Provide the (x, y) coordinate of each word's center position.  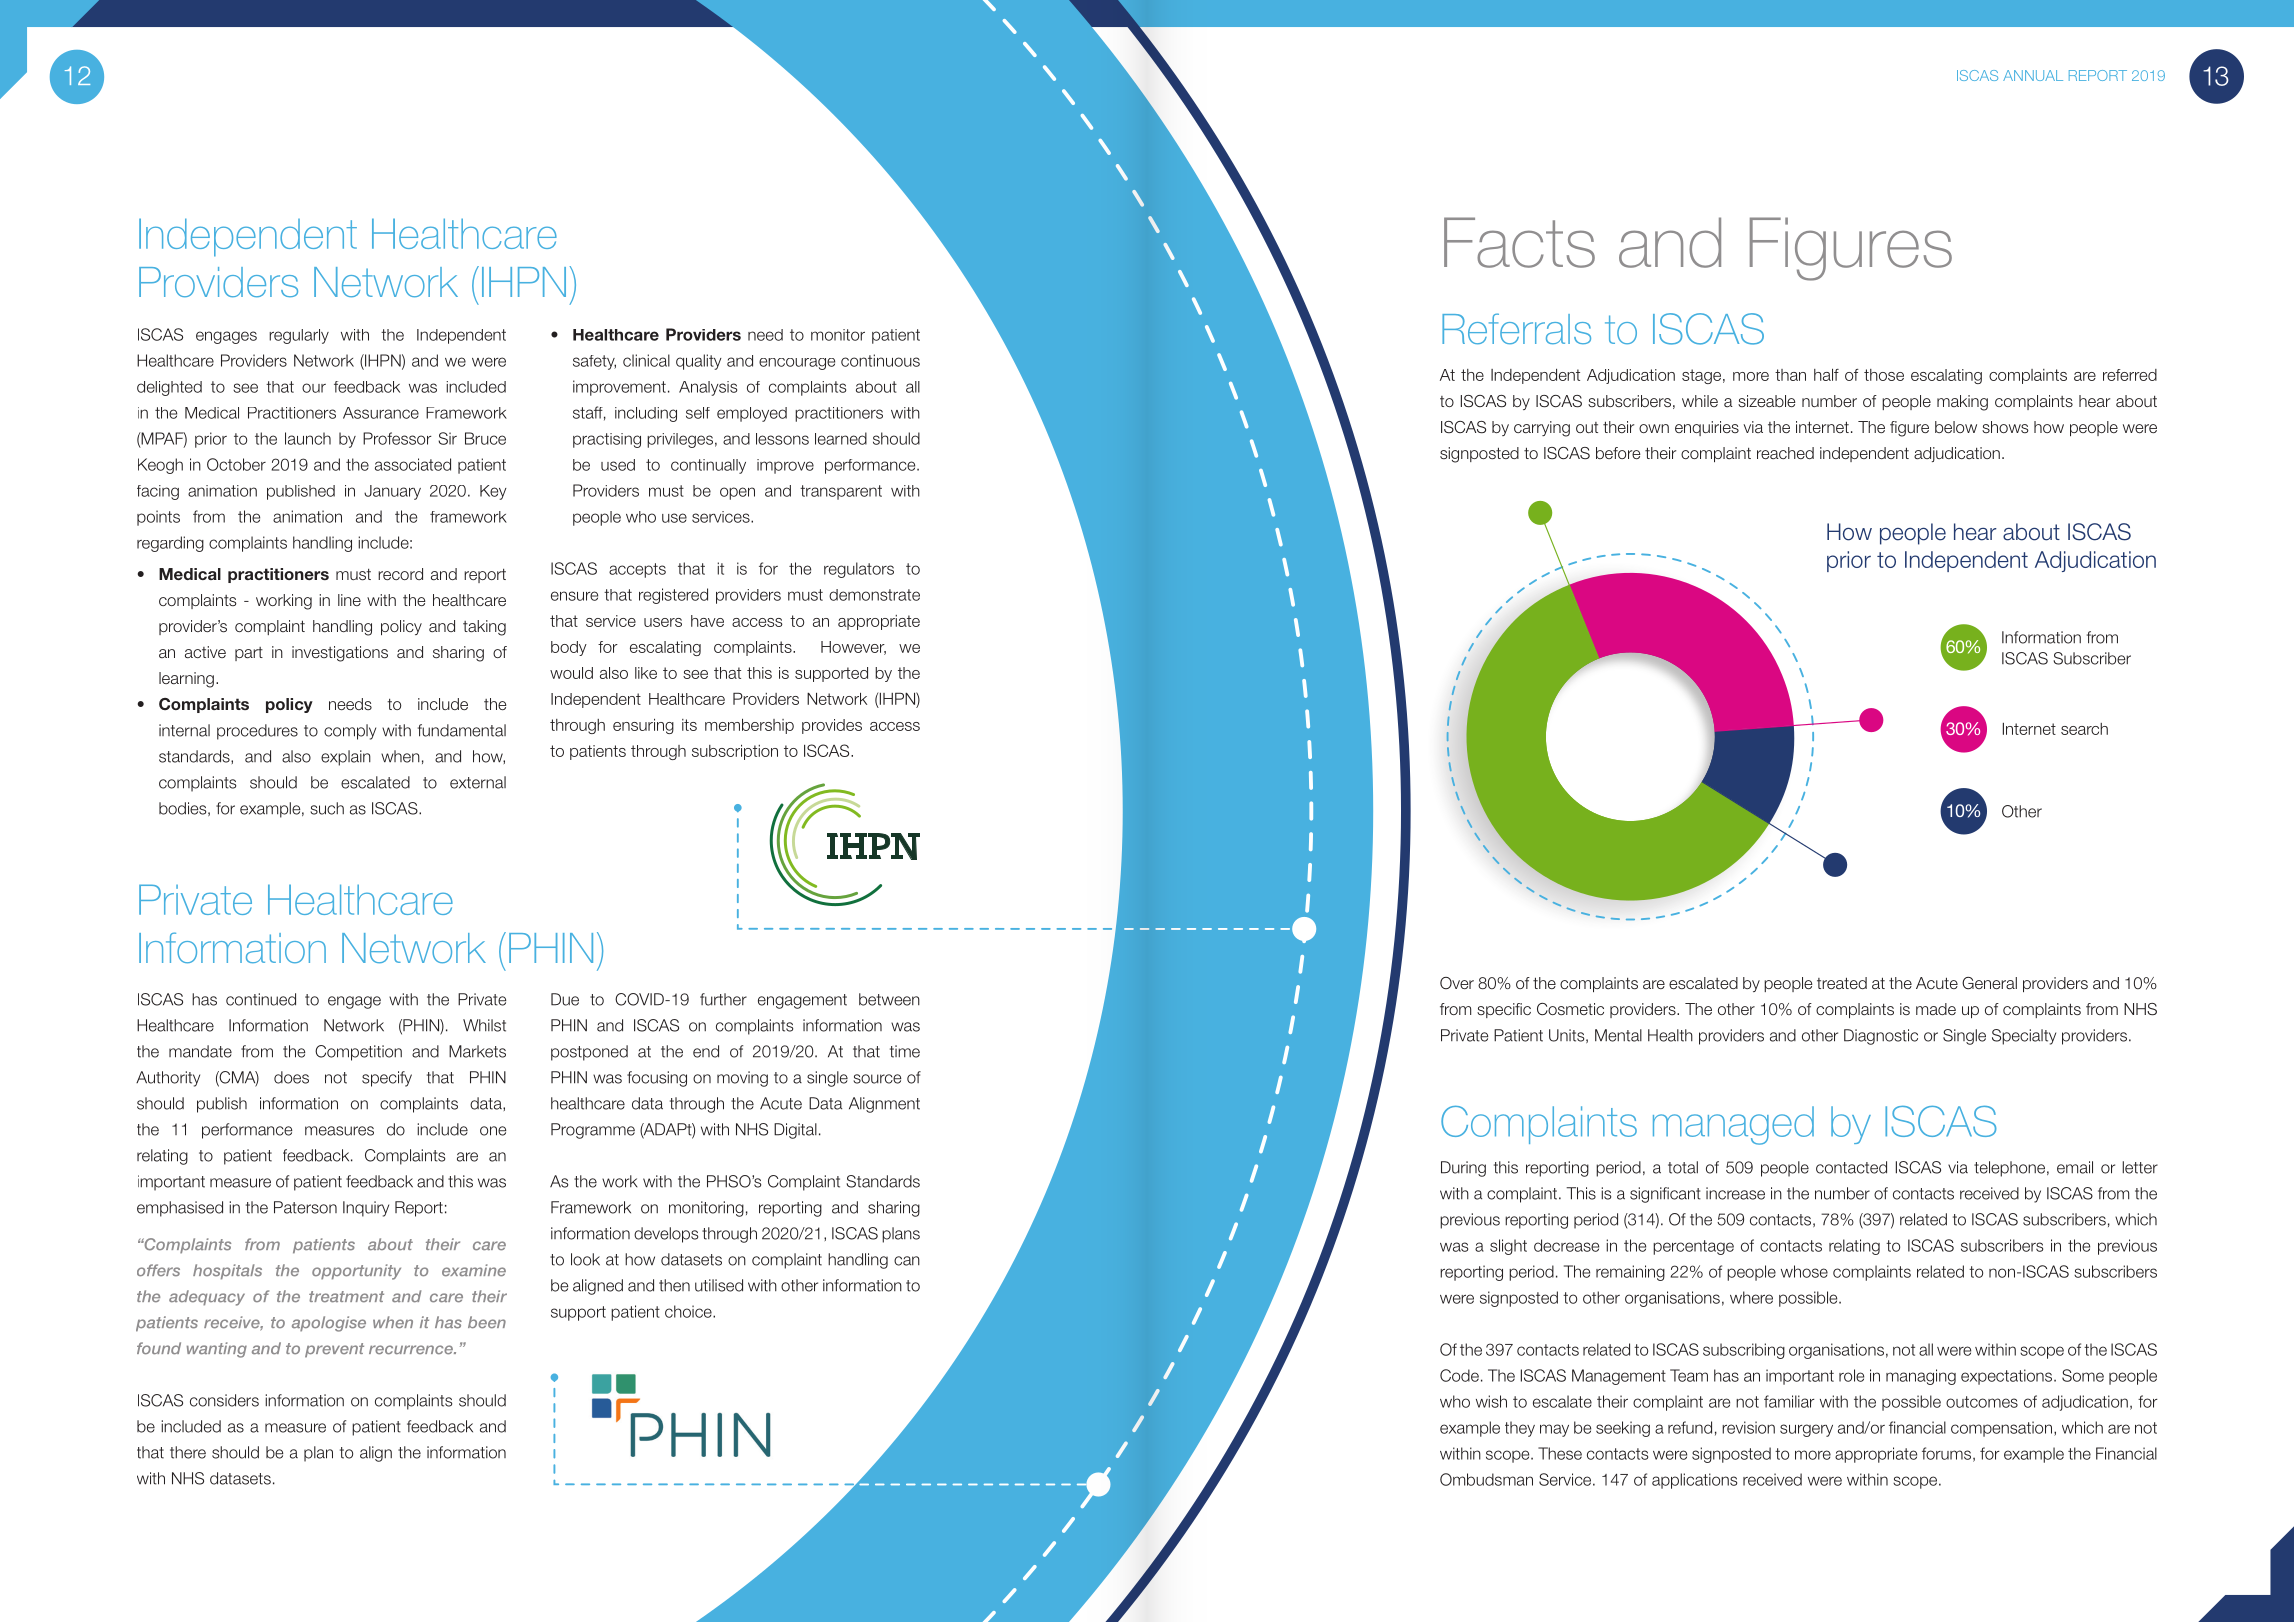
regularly (299, 336)
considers (224, 1400)
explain (346, 758)
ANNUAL (2033, 75)
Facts (1519, 242)
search (2084, 729)
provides (832, 726)
